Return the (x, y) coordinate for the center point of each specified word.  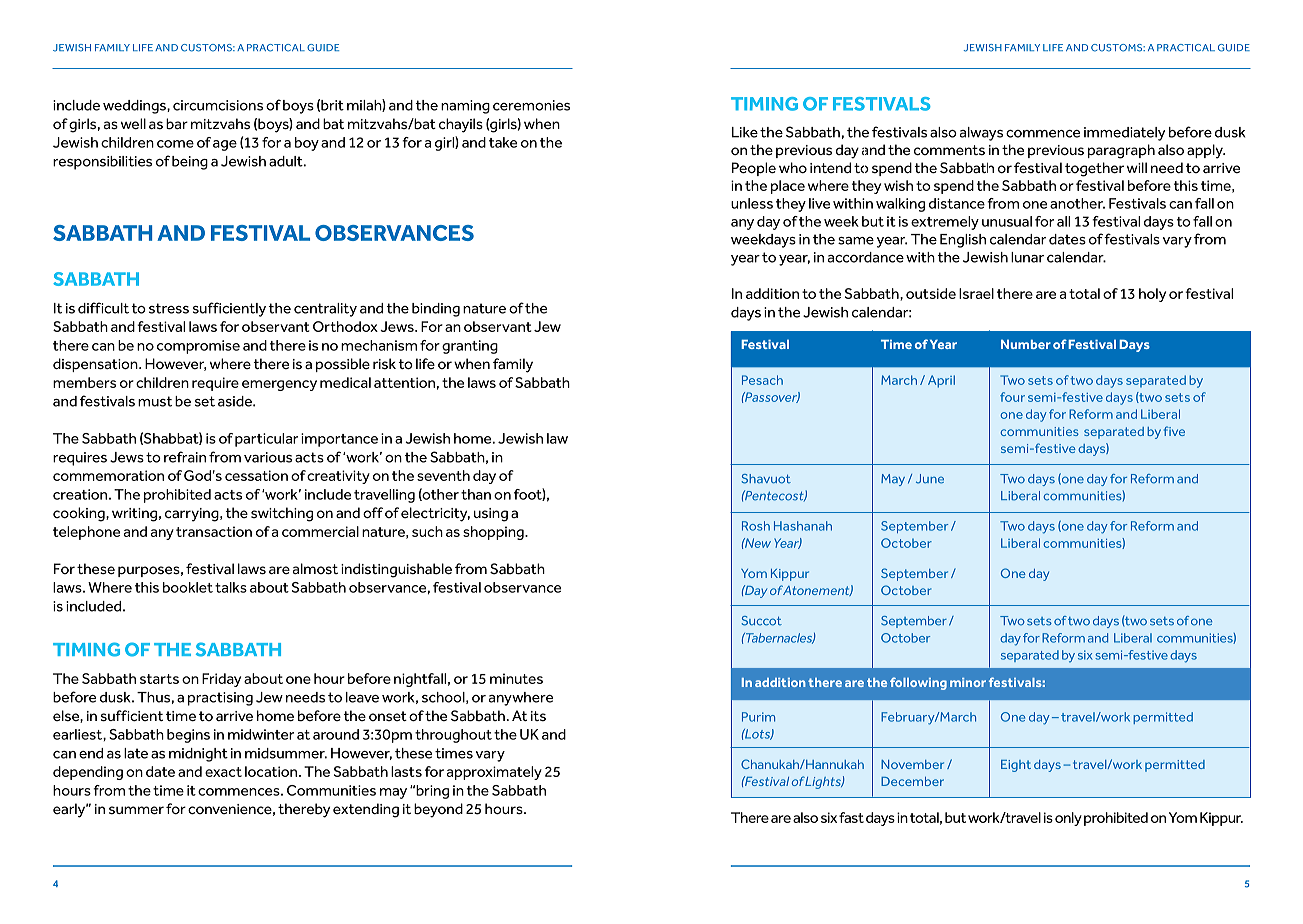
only (1068, 819)
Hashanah (803, 526)
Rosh (756, 526)
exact (223, 772)
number (1026, 344)
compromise (198, 347)
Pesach (762, 380)
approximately (494, 773)
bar (177, 124)
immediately (1124, 134)
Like (745, 132)
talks (231, 587)
